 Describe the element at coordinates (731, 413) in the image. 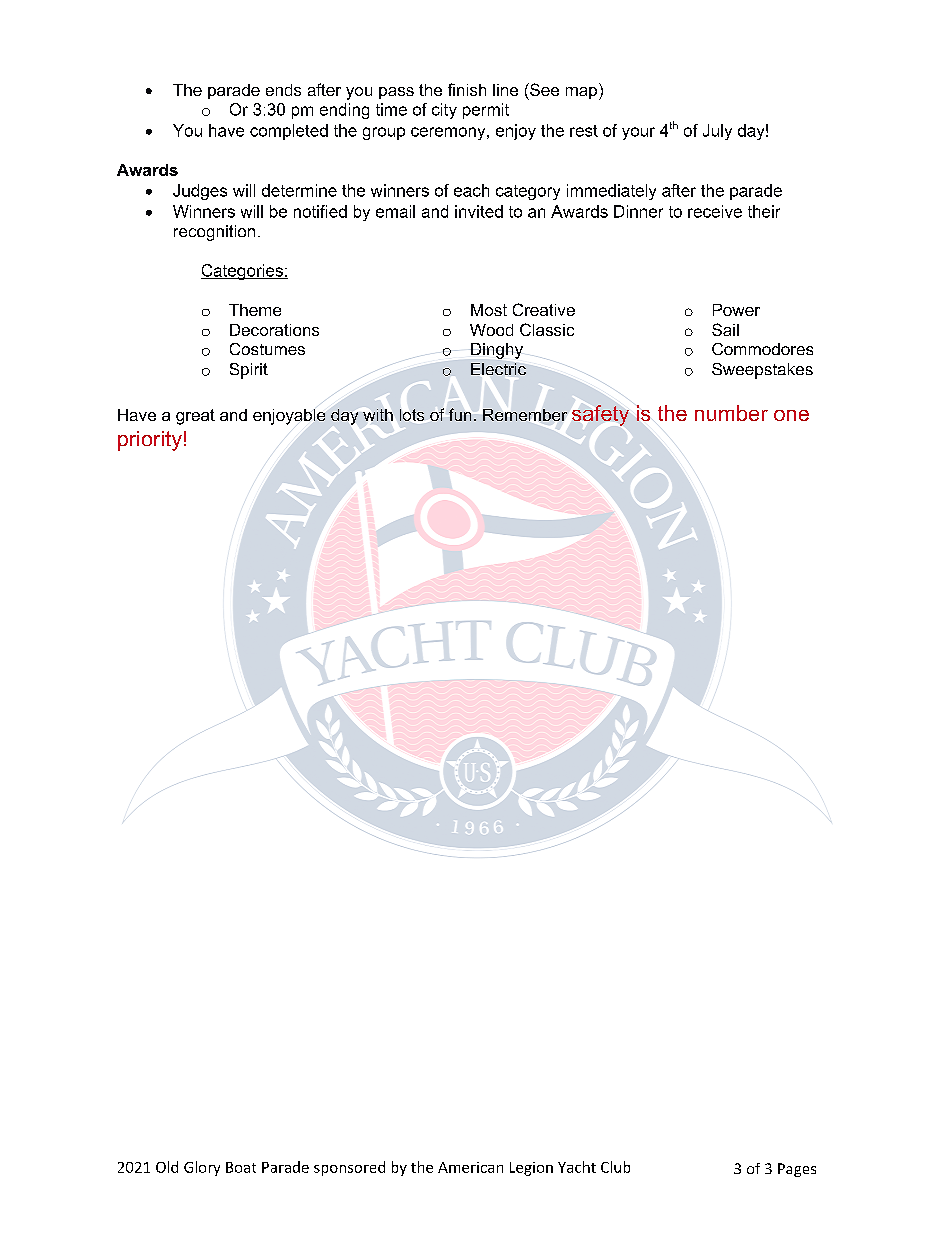

I see `number` at that location.
